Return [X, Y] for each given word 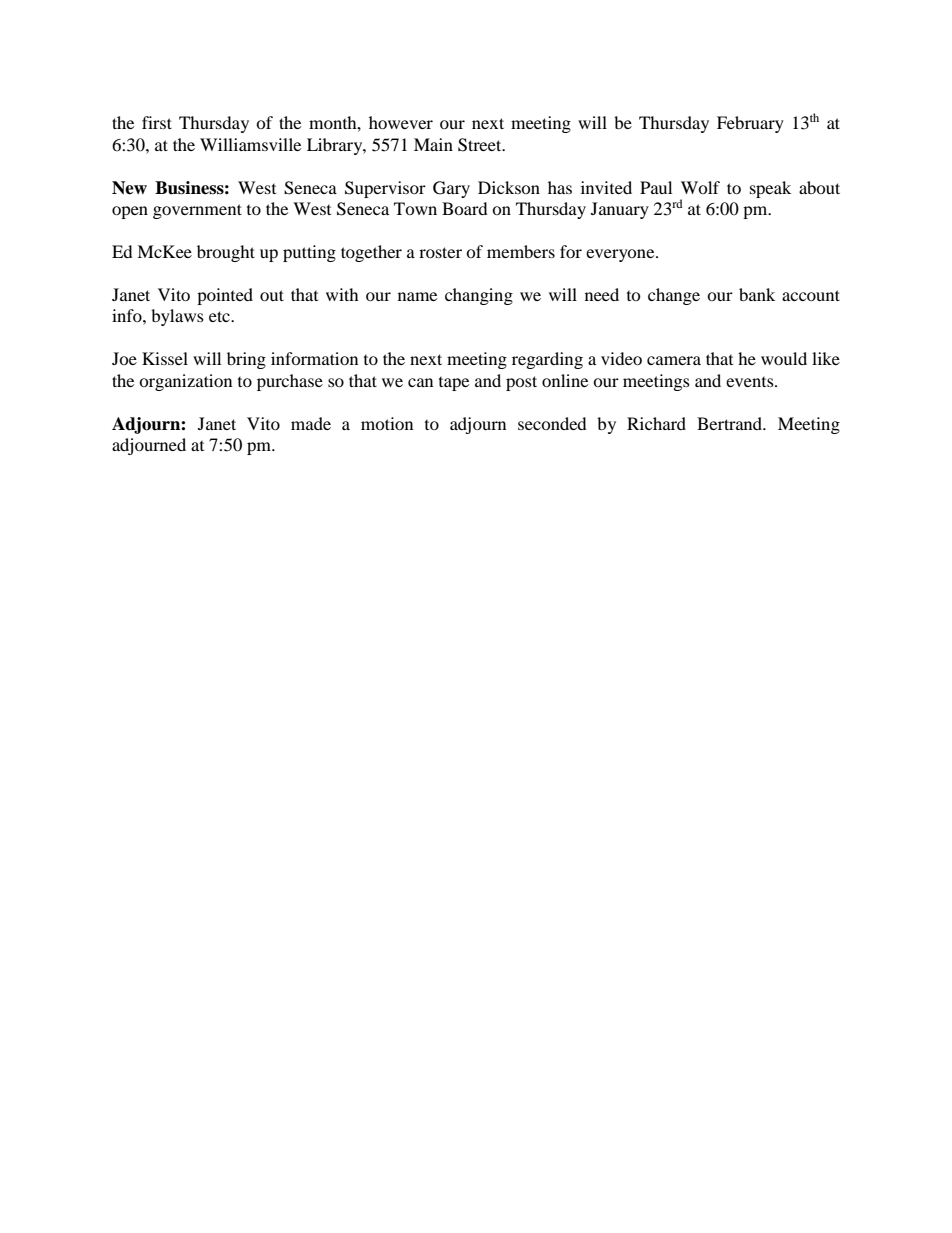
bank [757, 294]
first [157, 122]
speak [770, 189]
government [197, 211]
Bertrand [731, 423]
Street [481, 145]
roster [440, 252]
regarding [547, 360]
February [750, 124]
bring [246, 360]
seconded [552, 423]
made [311, 423]
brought [226, 253]
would [784, 358]
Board [465, 208]
